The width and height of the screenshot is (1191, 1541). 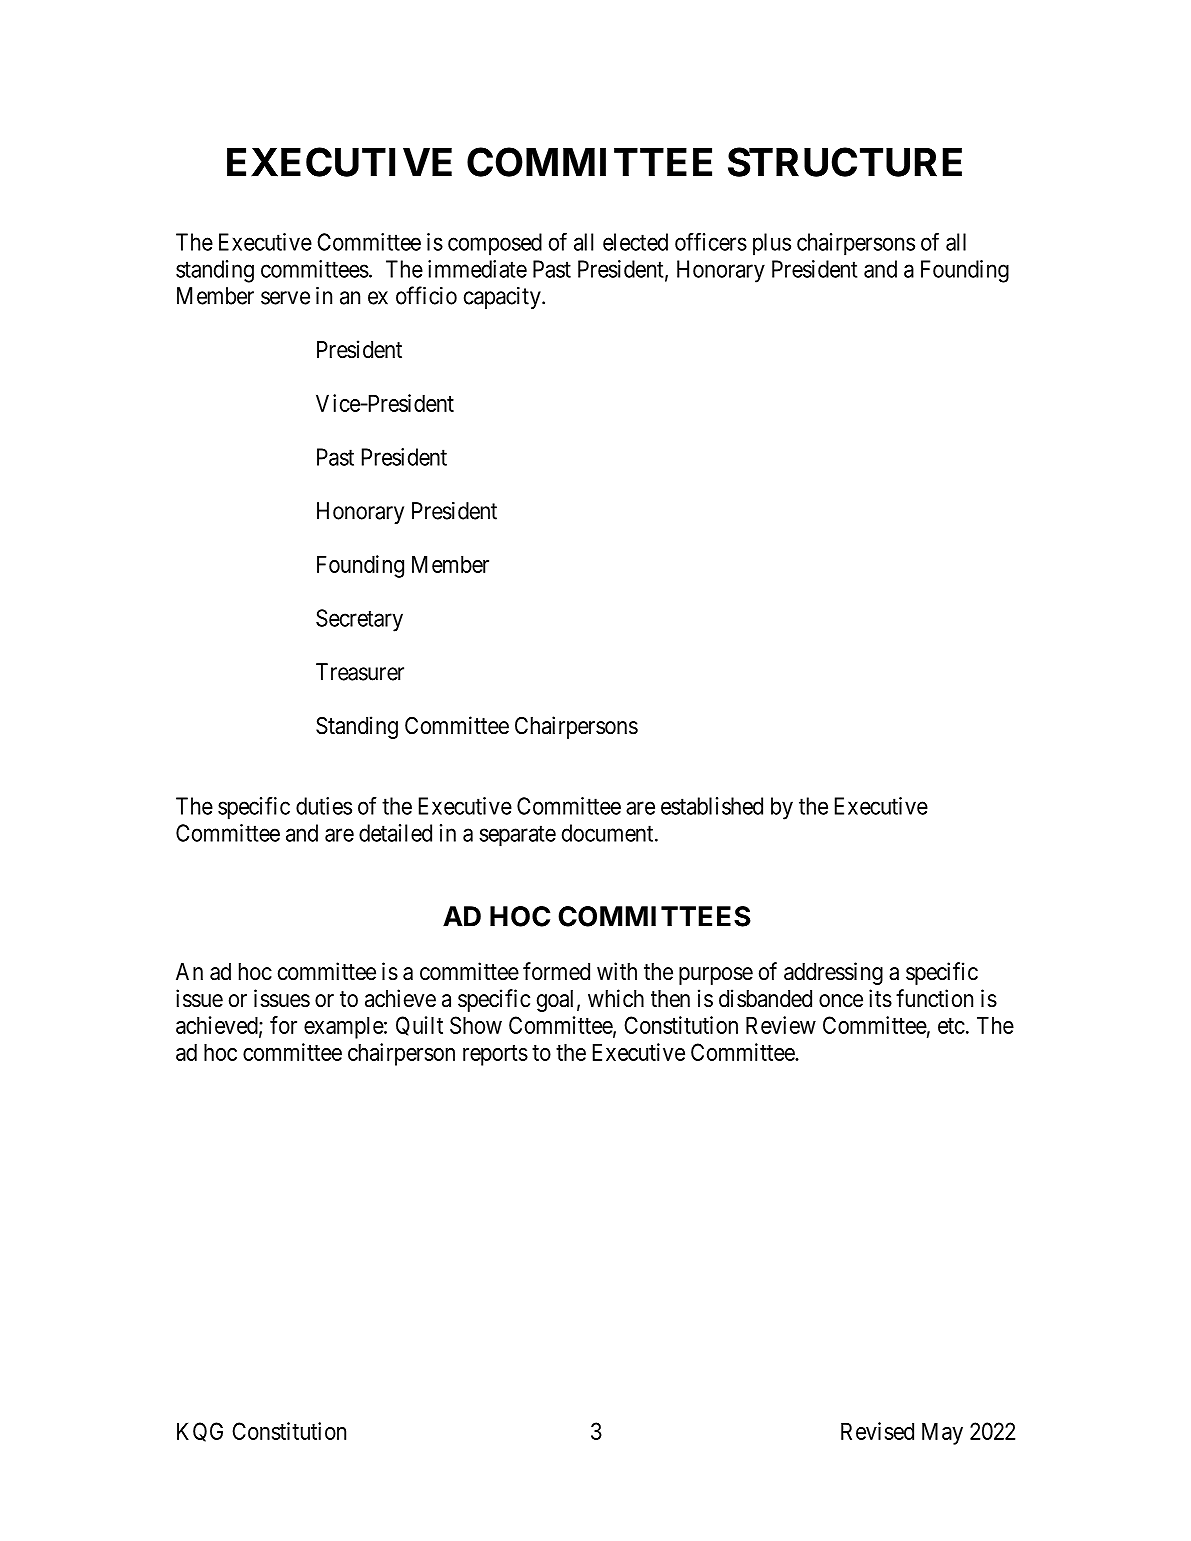 I want to click on document, so click(x=609, y=833).
